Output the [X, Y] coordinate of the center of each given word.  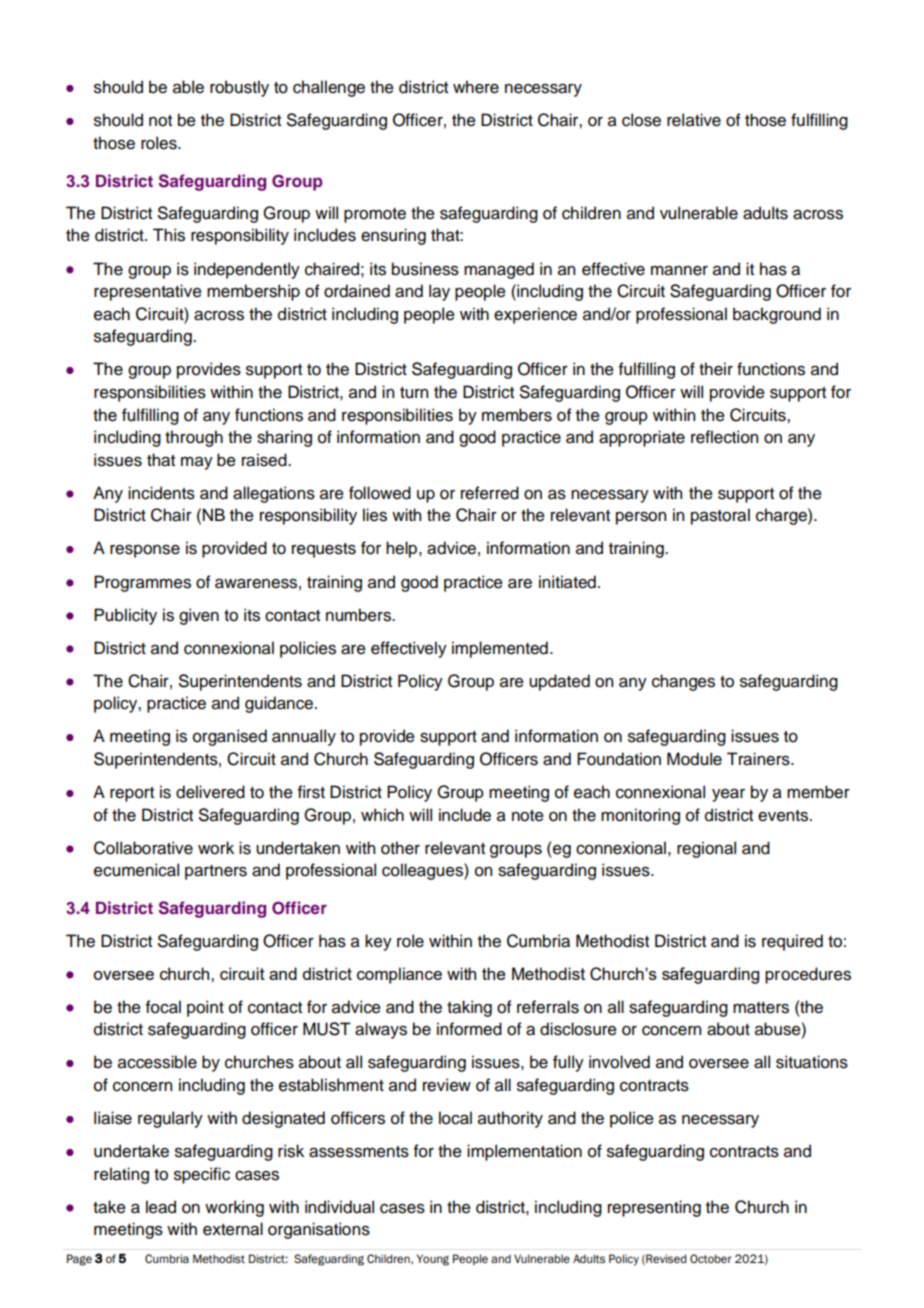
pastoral [720, 516]
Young [433, 1260]
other [400, 848]
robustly [239, 88]
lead [161, 1207]
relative [694, 120]
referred [490, 493]
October [711, 1259]
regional [706, 849]
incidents [161, 493]
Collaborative [143, 848]
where [476, 87]
